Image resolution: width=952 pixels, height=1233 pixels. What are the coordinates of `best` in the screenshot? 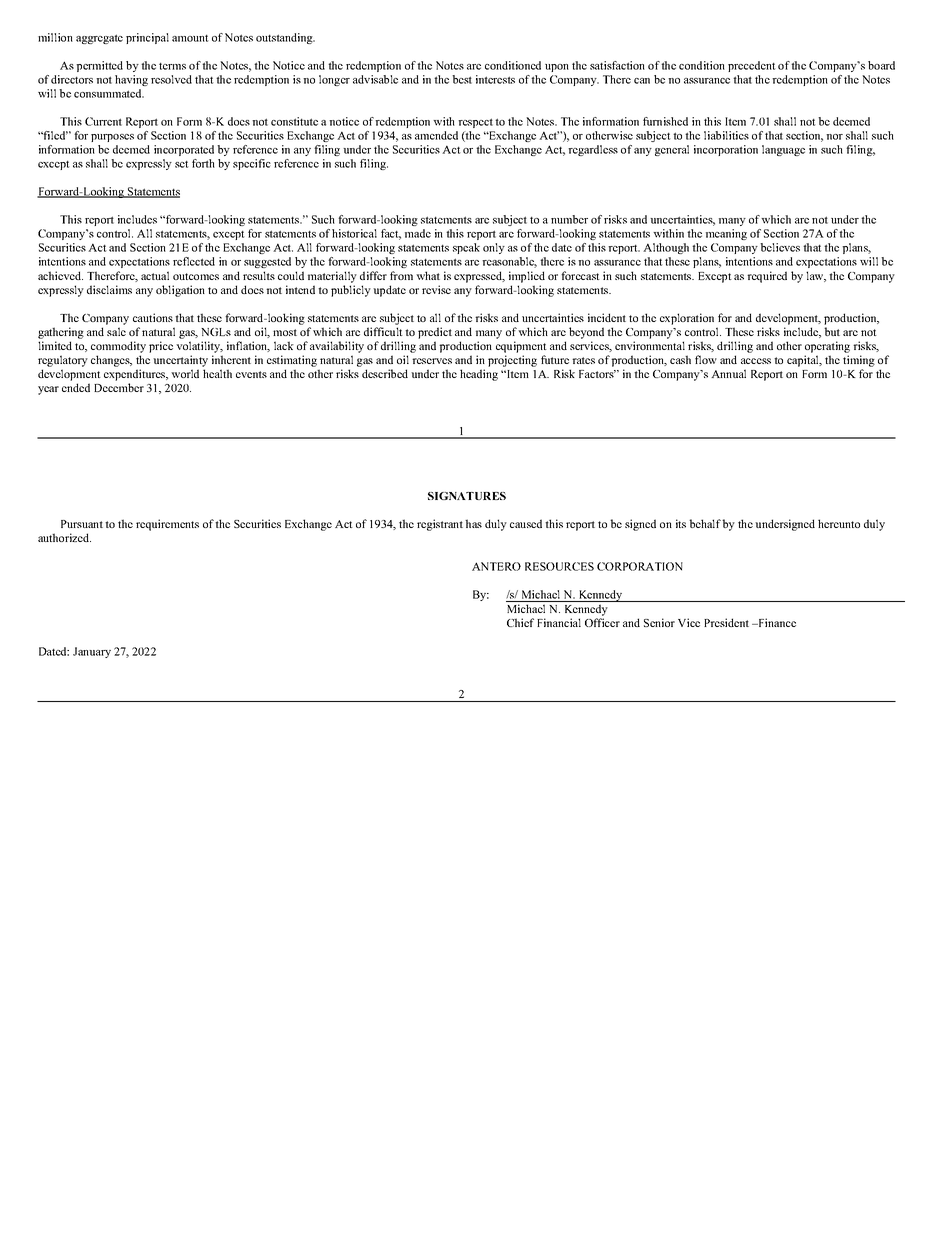 It's located at (462, 79).
